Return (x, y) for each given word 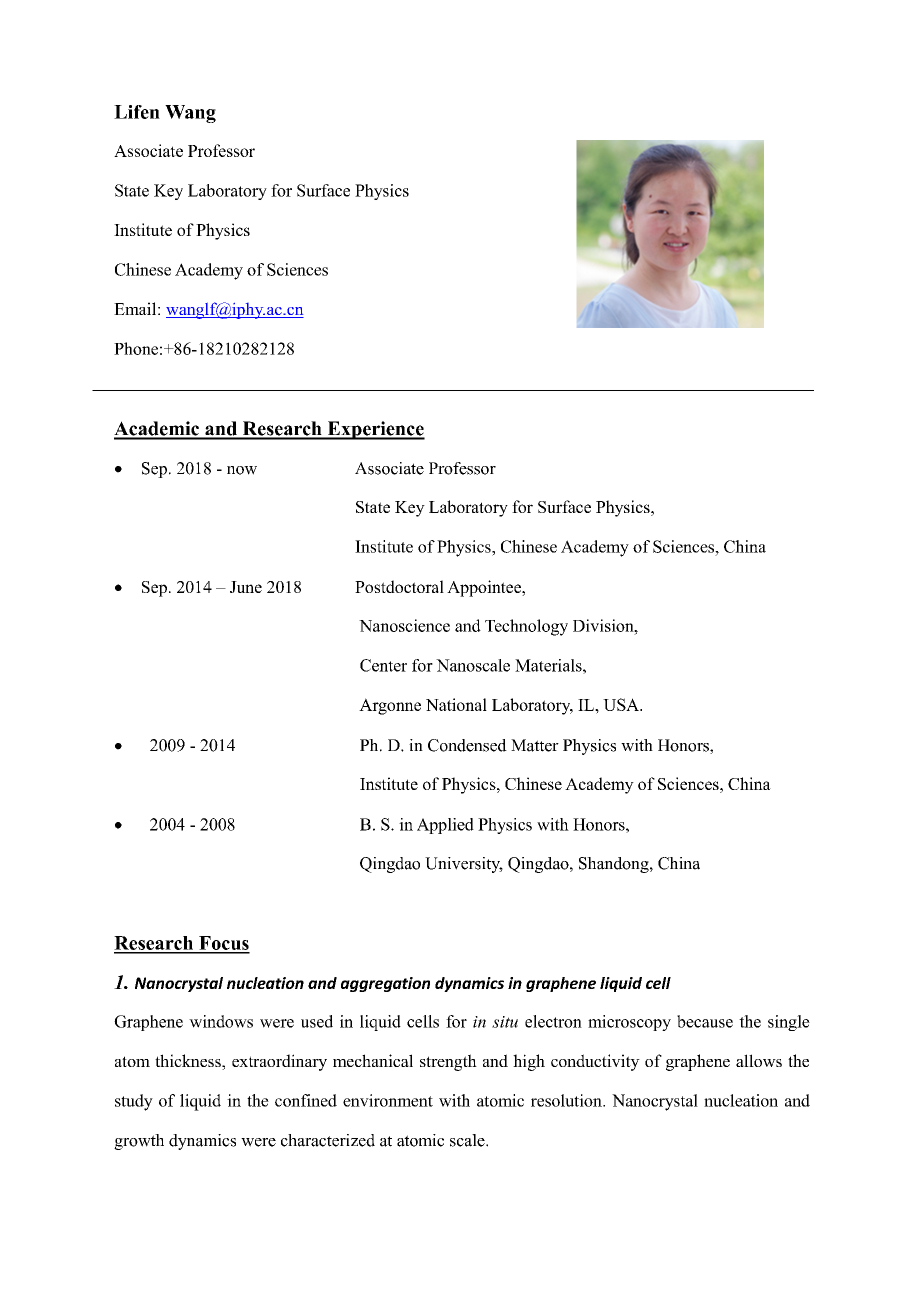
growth (139, 1142)
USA (622, 704)
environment (388, 1100)
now (242, 470)
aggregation (385, 984)
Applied (445, 826)
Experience (375, 430)
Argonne (390, 706)
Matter (535, 745)
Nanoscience (404, 625)
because (705, 1021)
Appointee (485, 588)
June (246, 587)
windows (221, 1021)
